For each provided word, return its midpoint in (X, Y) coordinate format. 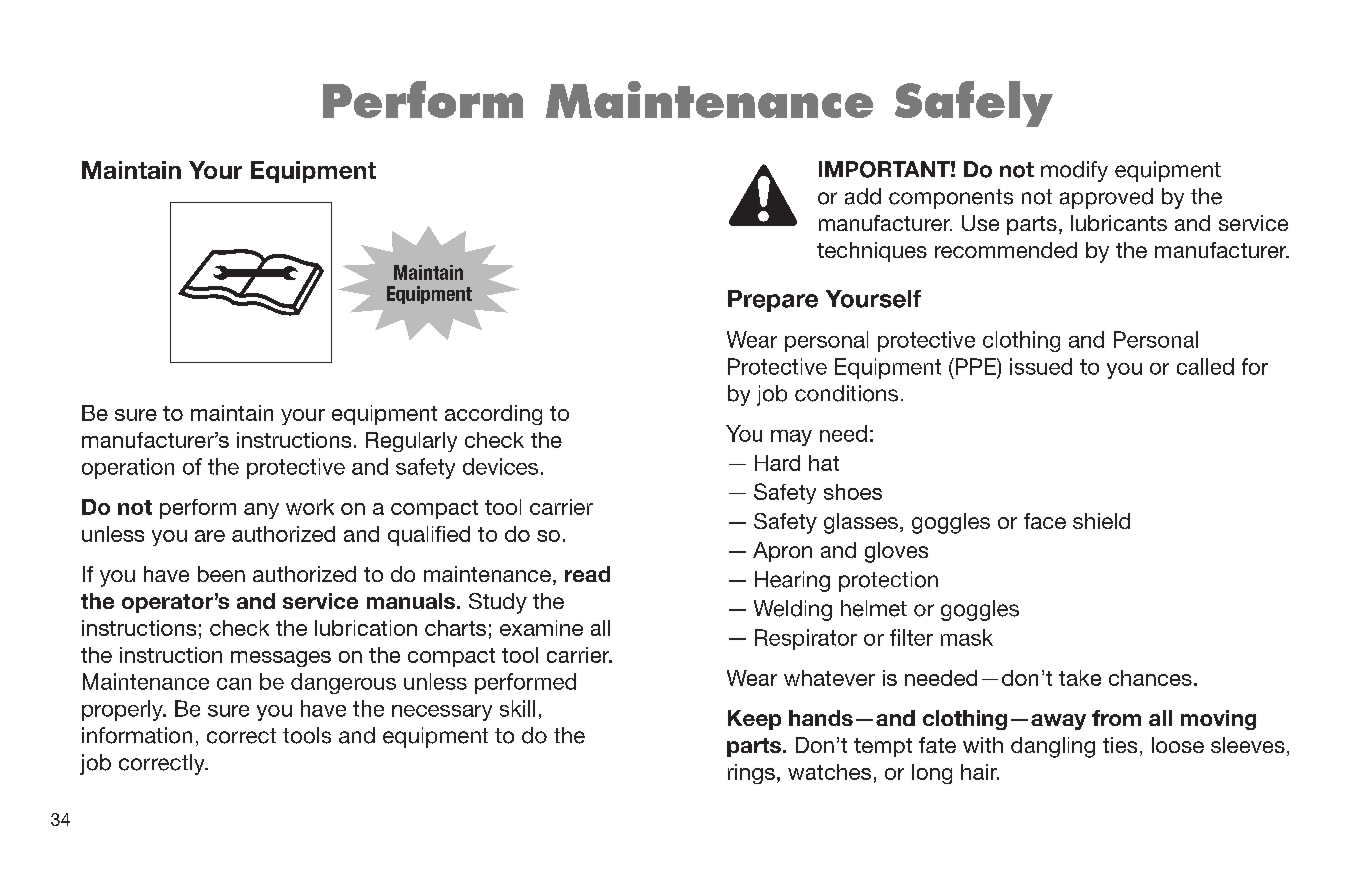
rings (751, 774)
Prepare (773, 301)
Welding (793, 610)
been (221, 574)
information (137, 735)
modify (1074, 171)
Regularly (411, 442)
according (493, 415)
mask (967, 637)
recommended (1006, 250)
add (863, 196)
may (791, 438)
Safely (974, 104)
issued (1041, 366)
